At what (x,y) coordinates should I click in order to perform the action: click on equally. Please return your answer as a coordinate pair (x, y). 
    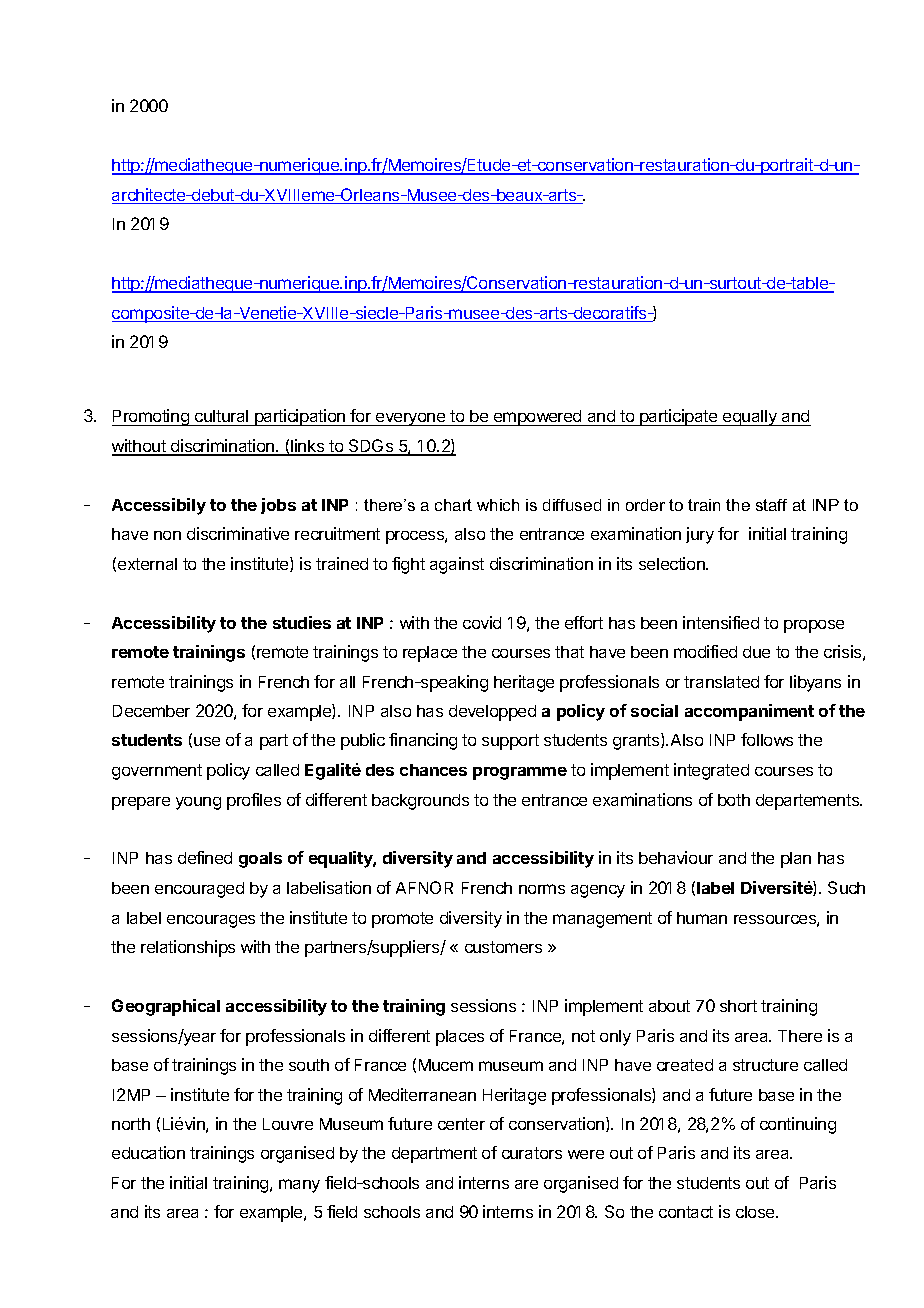
    Looking at the image, I should click on (750, 418).
